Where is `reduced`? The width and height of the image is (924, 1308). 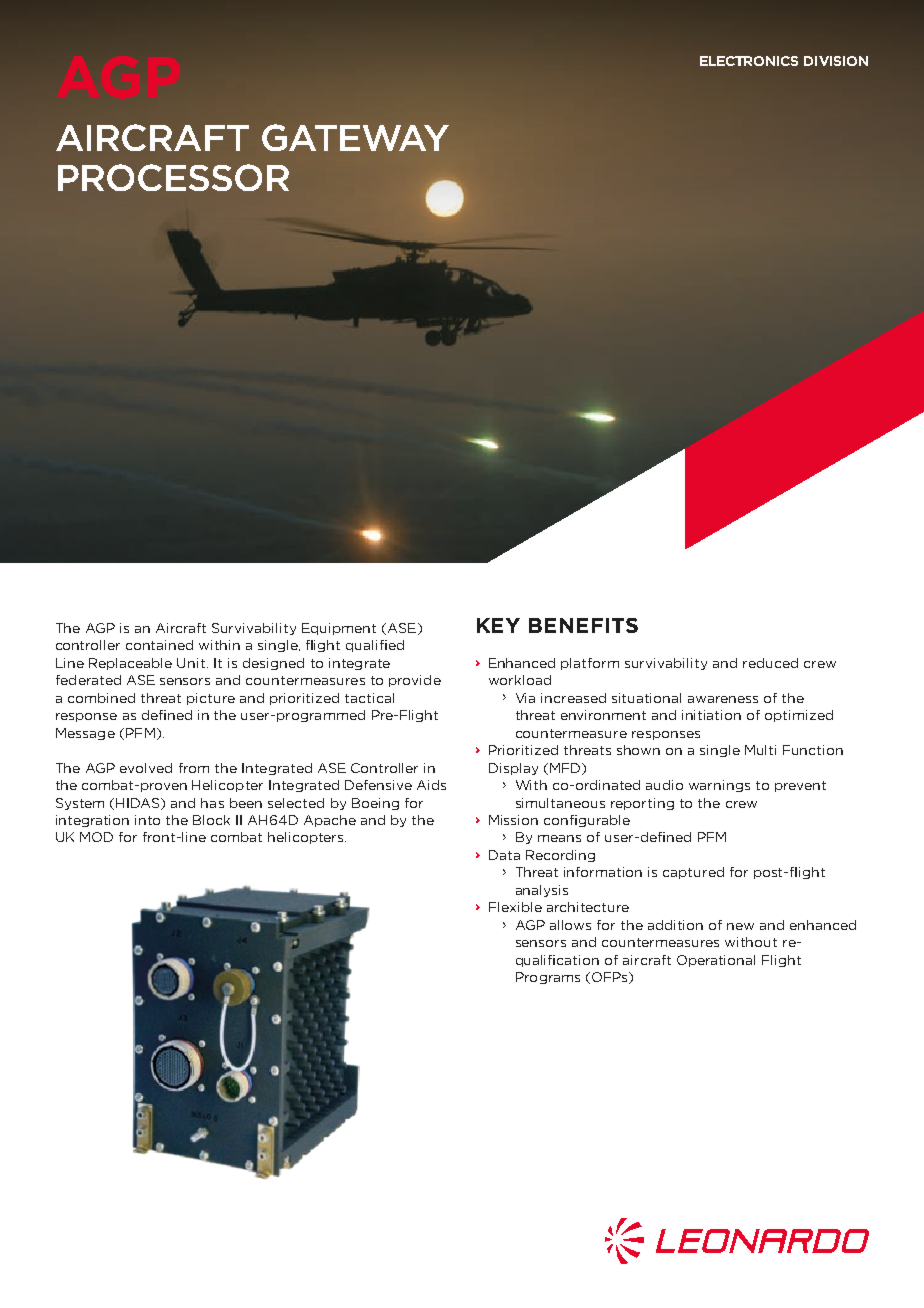
reduced is located at coordinates (770, 663).
